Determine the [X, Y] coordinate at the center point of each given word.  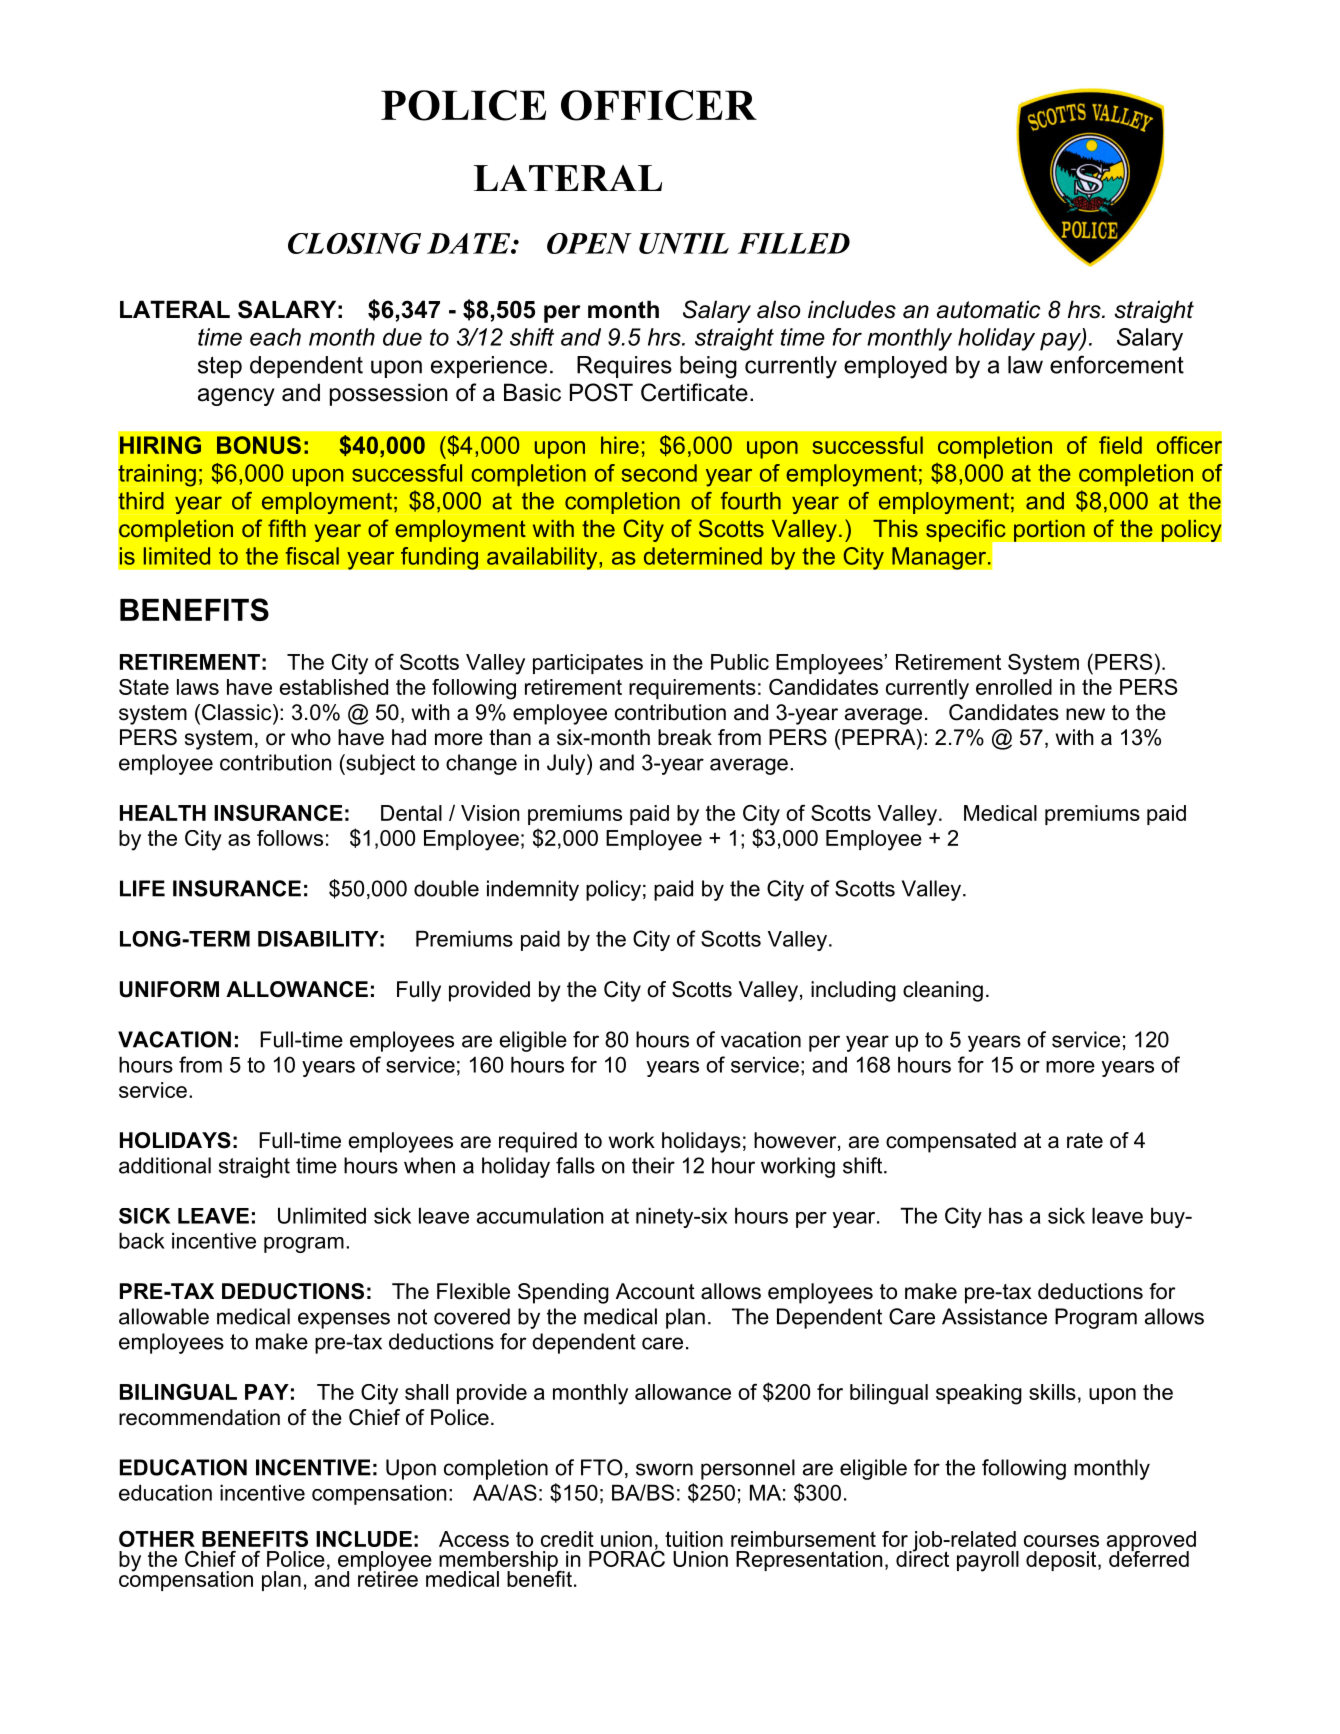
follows [290, 838]
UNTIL [684, 243]
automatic [988, 309]
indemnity [533, 890]
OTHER [157, 1539]
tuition [694, 1539]
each [275, 337]
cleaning [943, 991]
